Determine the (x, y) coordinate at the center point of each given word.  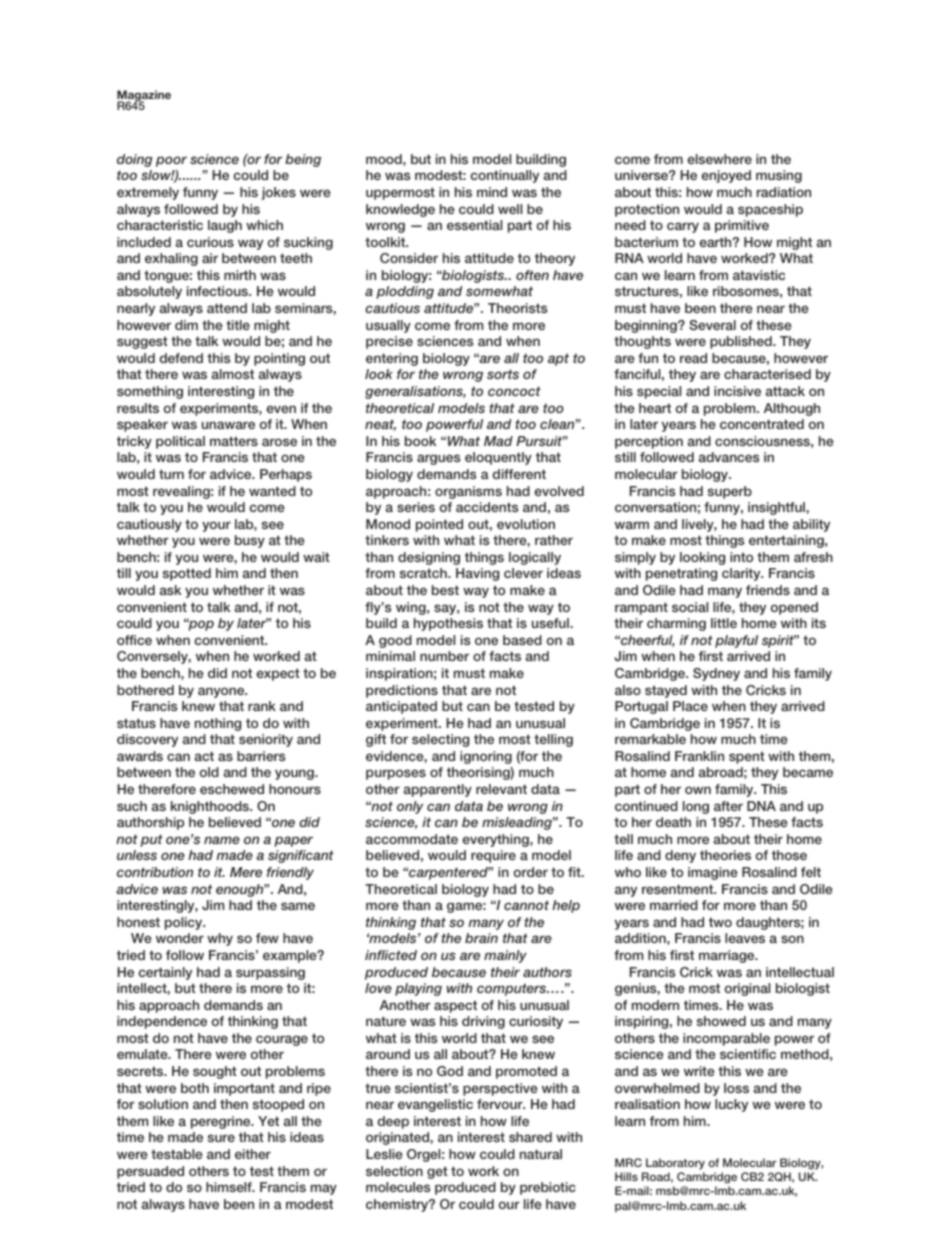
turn (171, 474)
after (728, 806)
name (222, 840)
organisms (468, 492)
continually (504, 176)
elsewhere (719, 159)
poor (171, 161)
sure (221, 1138)
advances (729, 457)
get (437, 1172)
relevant (501, 789)
